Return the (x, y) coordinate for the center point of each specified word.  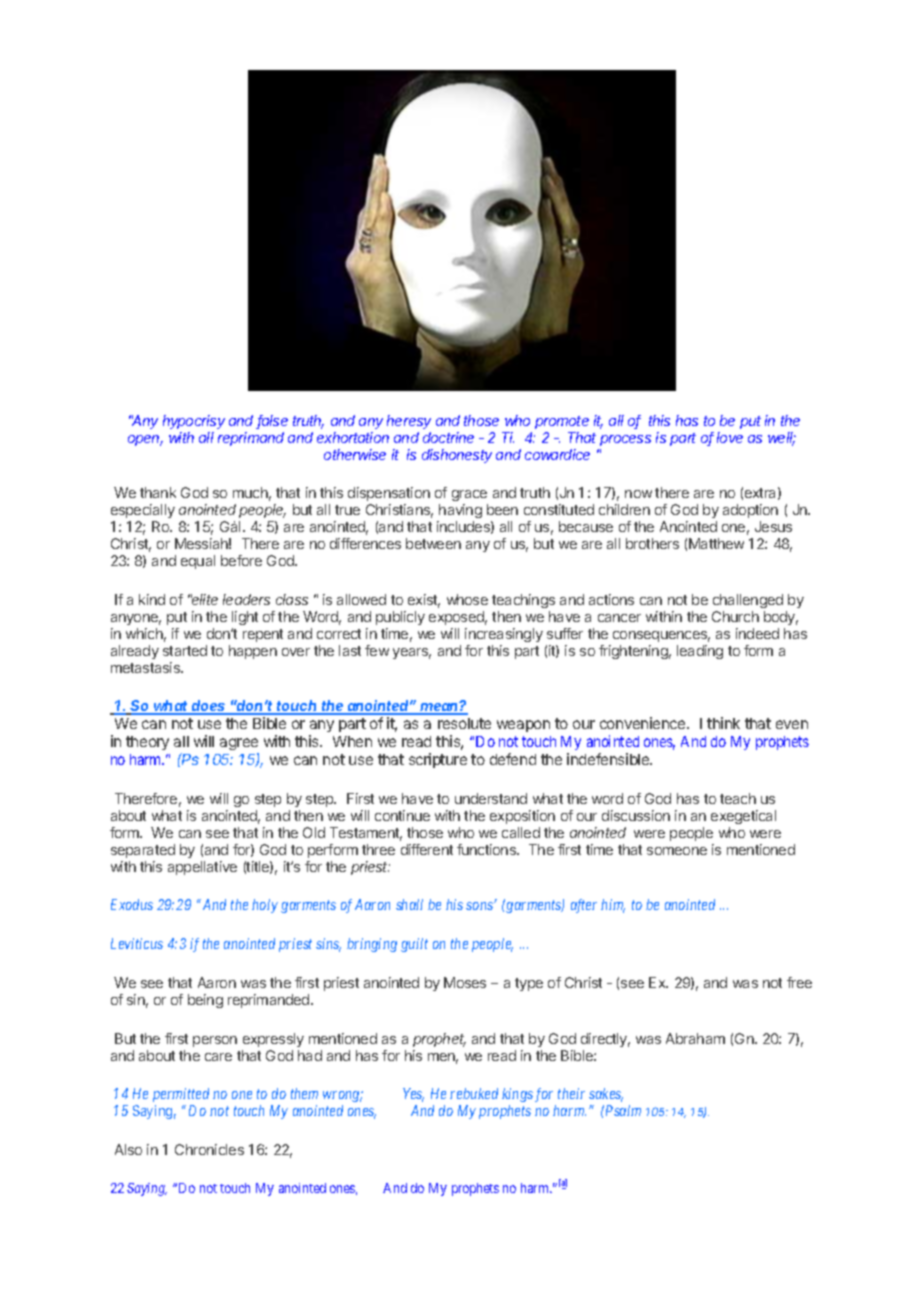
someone (677, 851)
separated (143, 851)
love (730, 437)
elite (204, 599)
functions (487, 849)
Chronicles (209, 1149)
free (799, 982)
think (723, 723)
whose (467, 599)
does (209, 707)
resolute (464, 723)
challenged (748, 601)
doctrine (448, 437)
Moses (465, 982)
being (205, 1001)
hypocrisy (194, 422)
